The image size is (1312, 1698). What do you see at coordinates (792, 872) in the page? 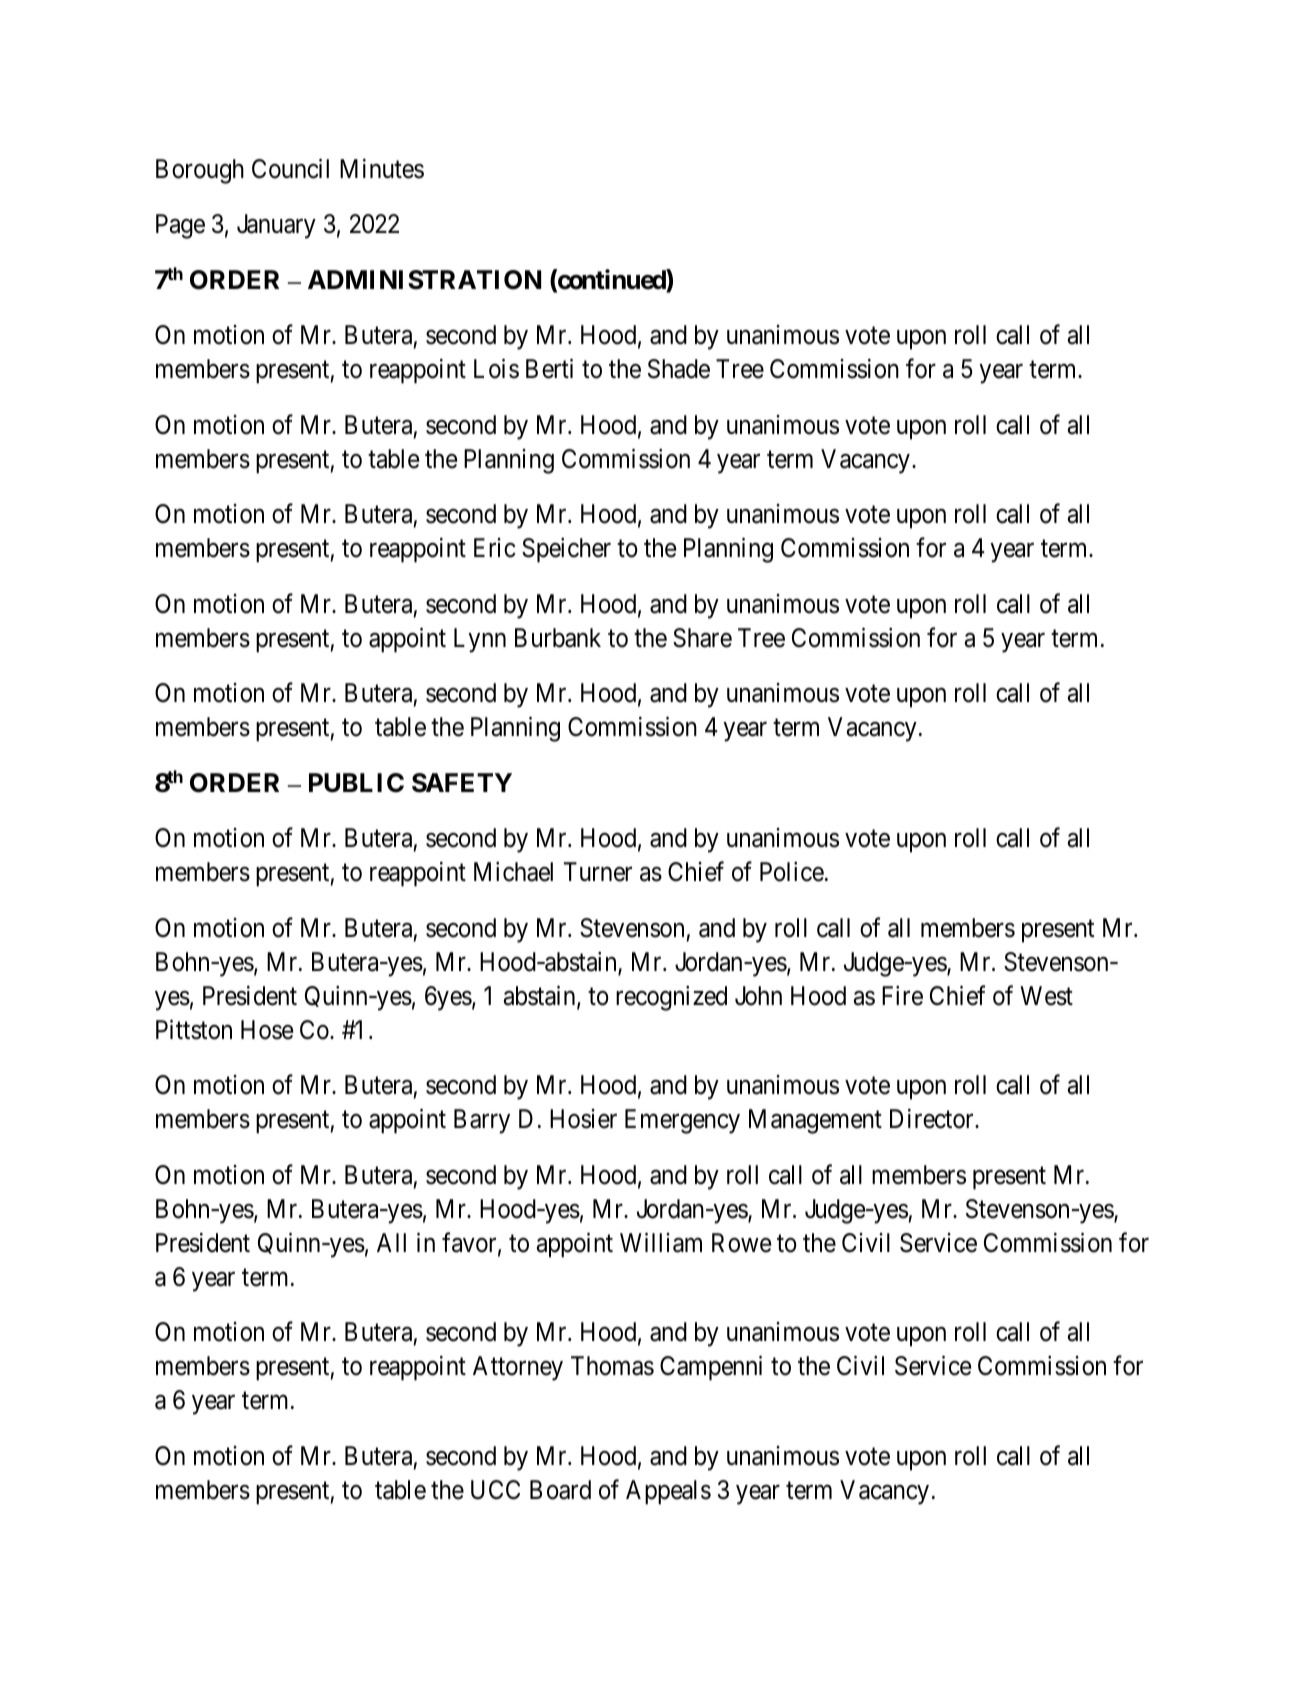
I see `Police` at bounding box center [792, 872].
